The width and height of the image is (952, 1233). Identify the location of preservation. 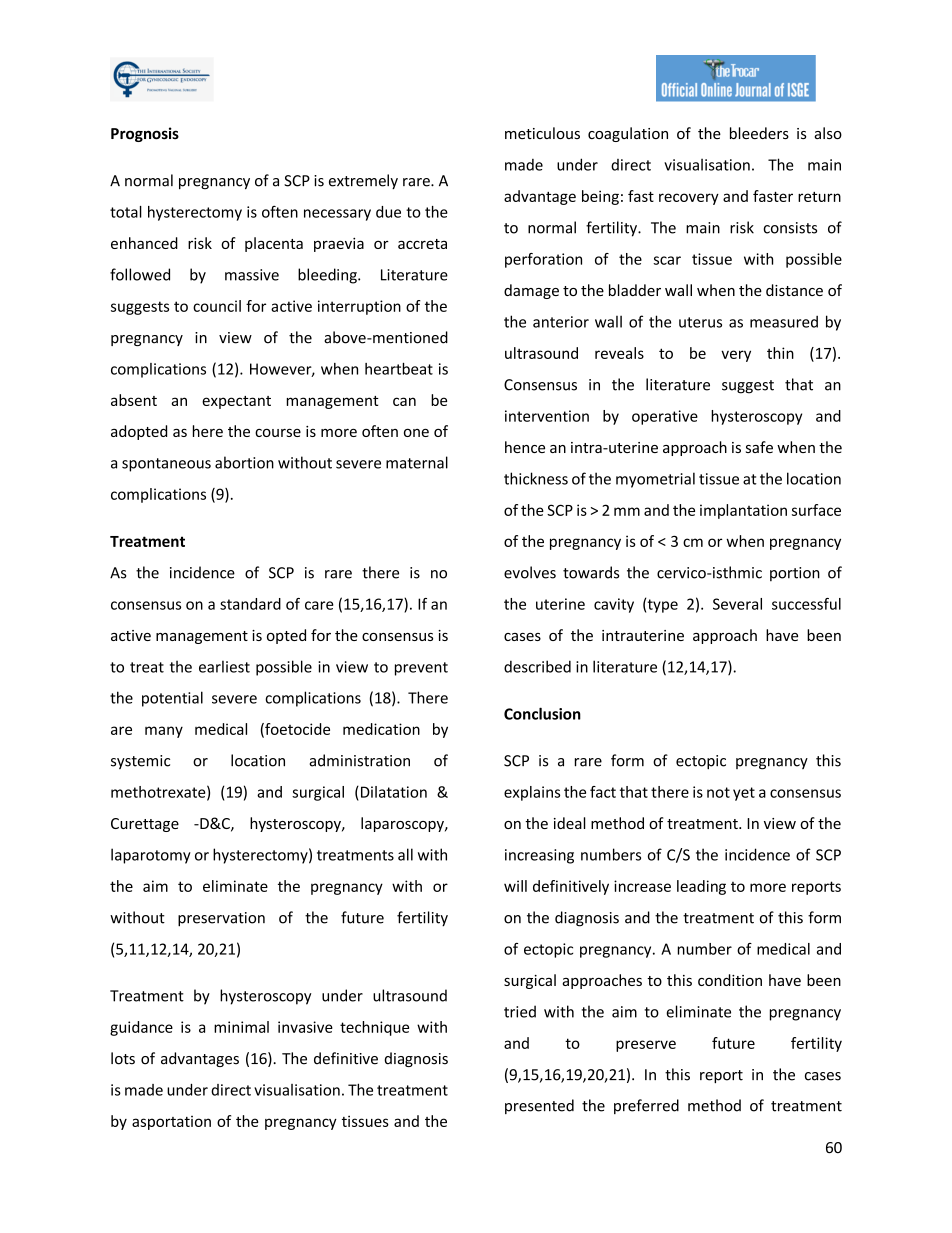
(221, 919).
